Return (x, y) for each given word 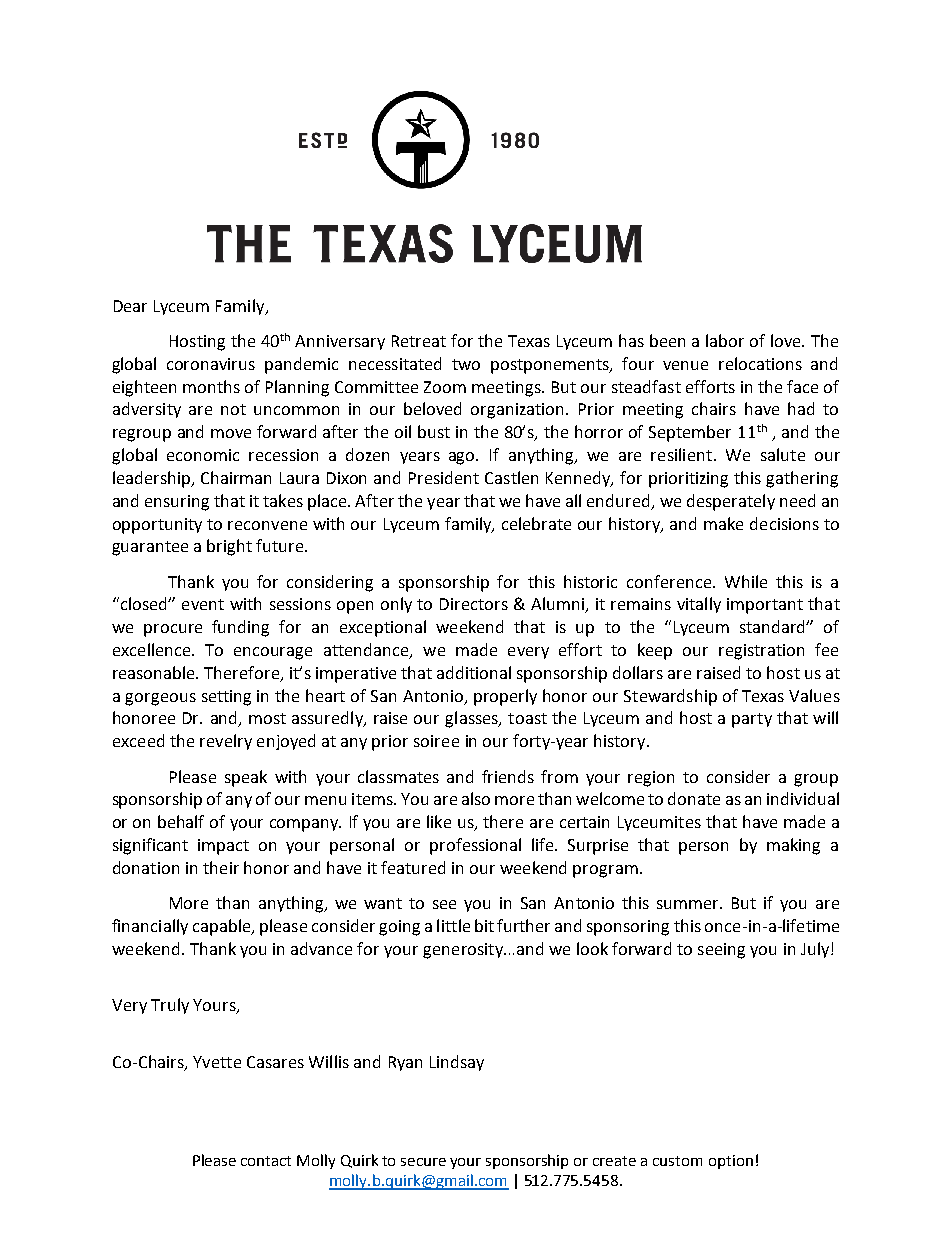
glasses (472, 719)
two (466, 364)
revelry (226, 742)
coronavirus (211, 364)
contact (266, 1161)
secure (423, 1162)
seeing (721, 951)
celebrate (536, 523)
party (752, 720)
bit (484, 925)
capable (223, 927)
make (723, 523)
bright (229, 547)
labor (725, 340)
